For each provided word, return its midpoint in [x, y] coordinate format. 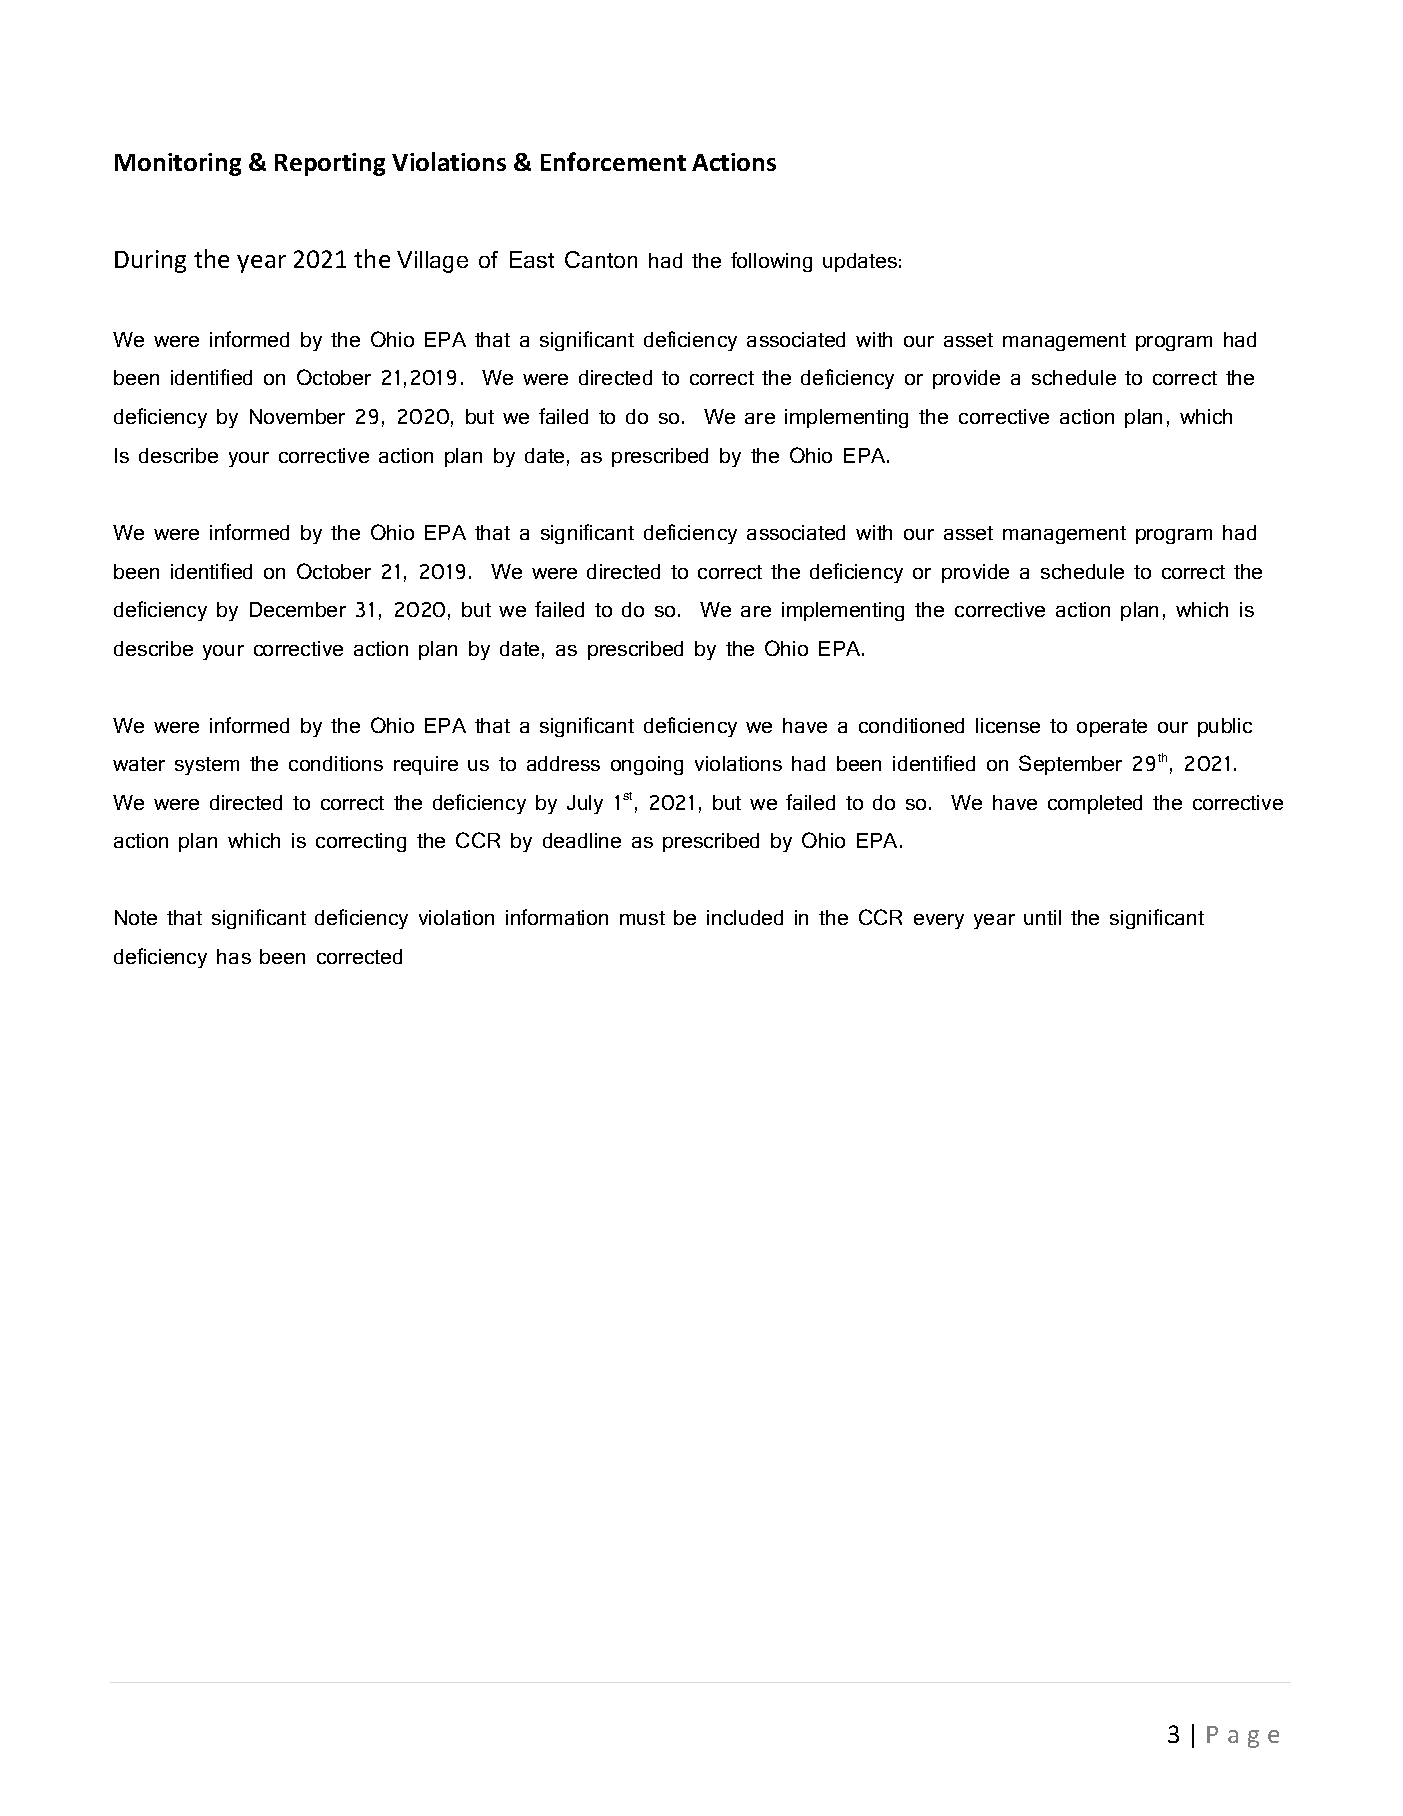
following [771, 262]
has [234, 956]
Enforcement [613, 161]
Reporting [330, 164]
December [298, 609]
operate [1112, 728]
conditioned [911, 725]
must [642, 918]
